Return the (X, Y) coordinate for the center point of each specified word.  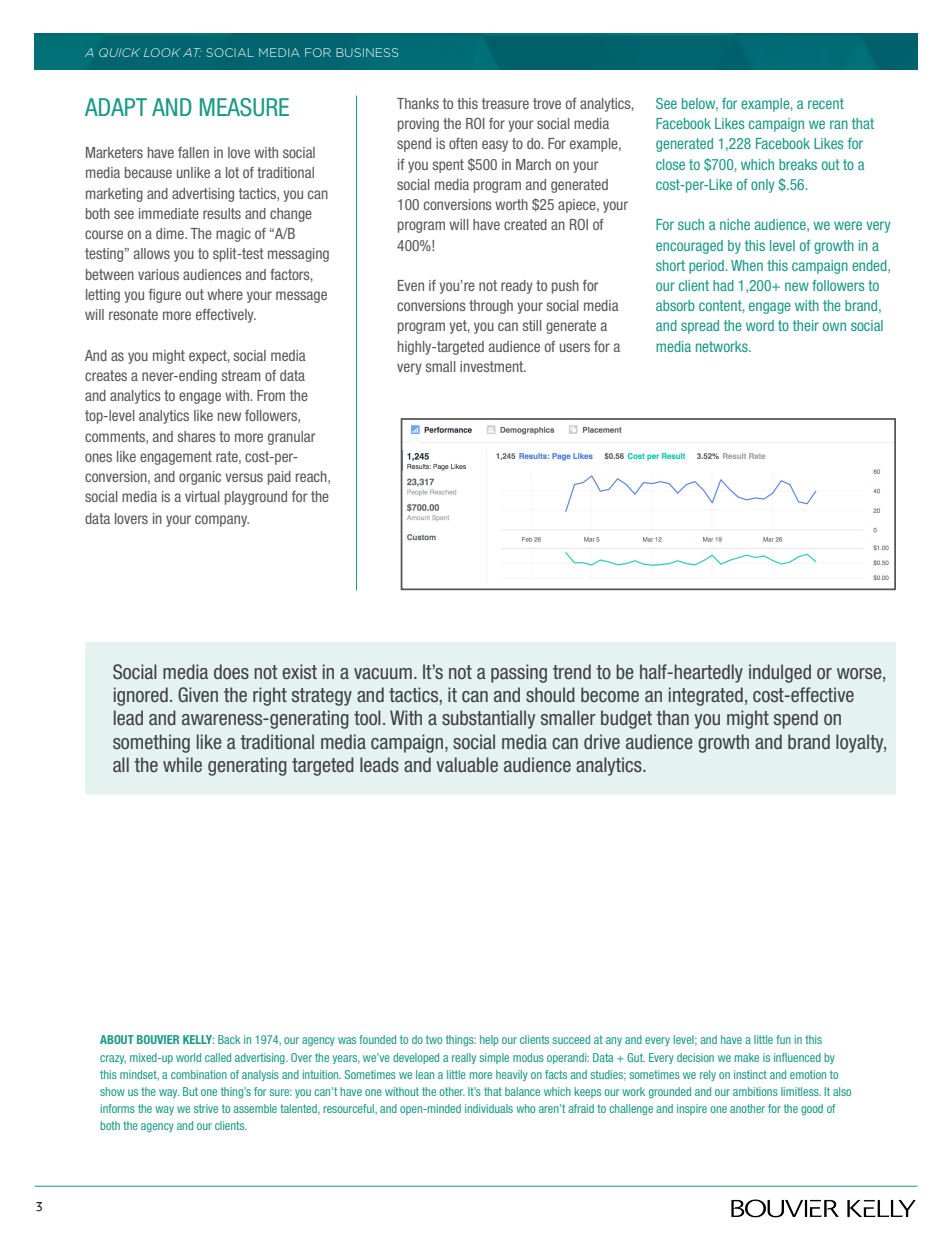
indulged (780, 673)
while (182, 764)
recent (826, 103)
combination (199, 1074)
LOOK (162, 52)
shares (197, 436)
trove (547, 103)
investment (493, 366)
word (760, 325)
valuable (467, 764)
